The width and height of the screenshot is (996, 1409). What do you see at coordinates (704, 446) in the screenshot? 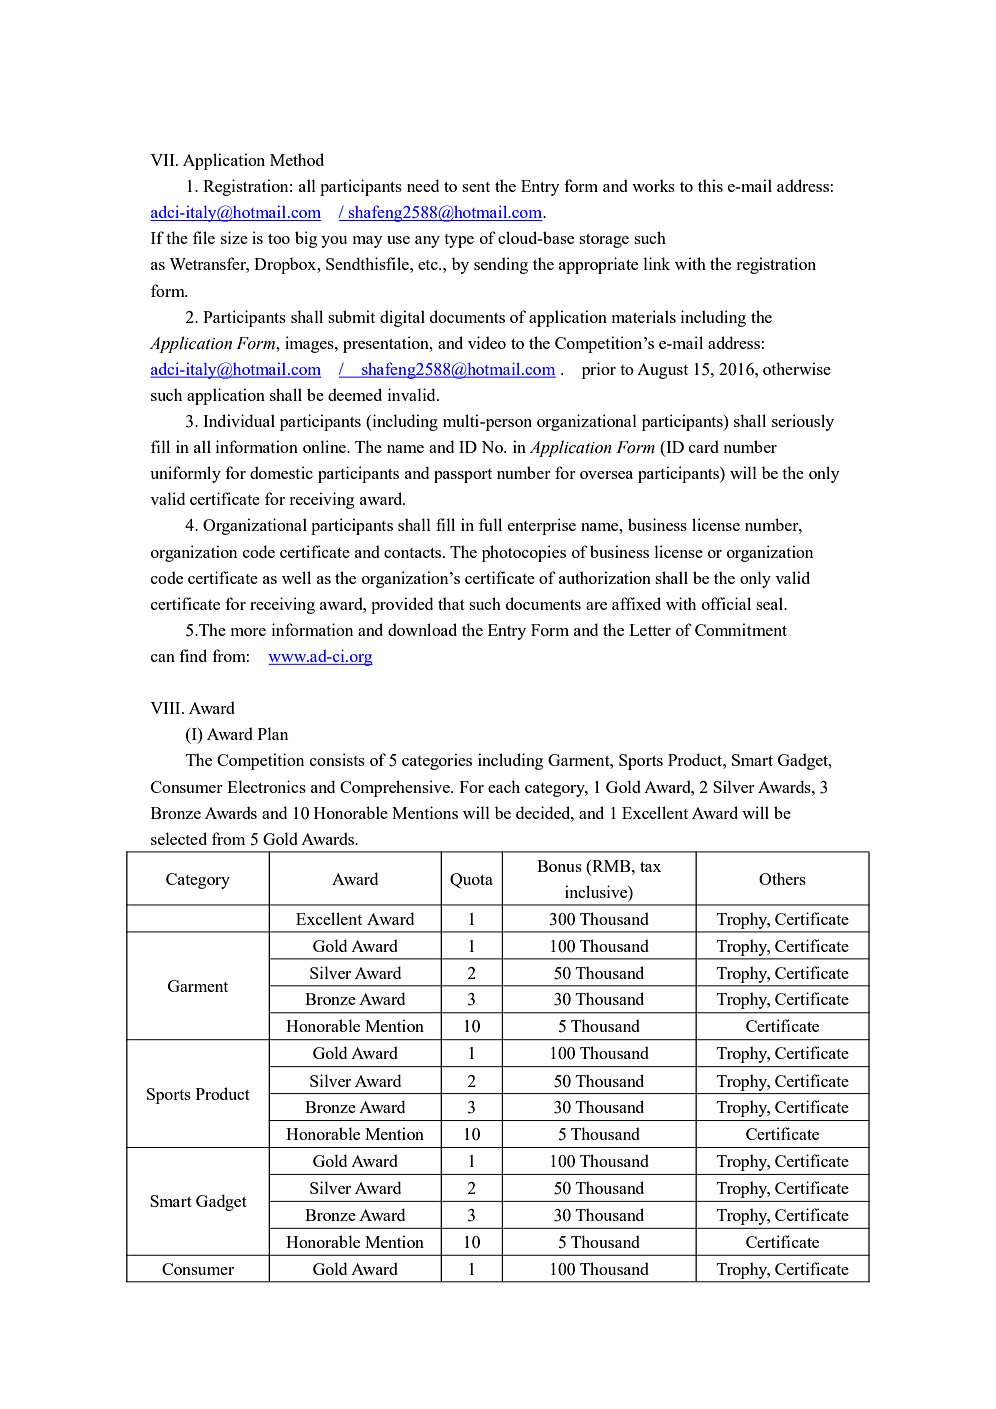
I see `card` at bounding box center [704, 446].
